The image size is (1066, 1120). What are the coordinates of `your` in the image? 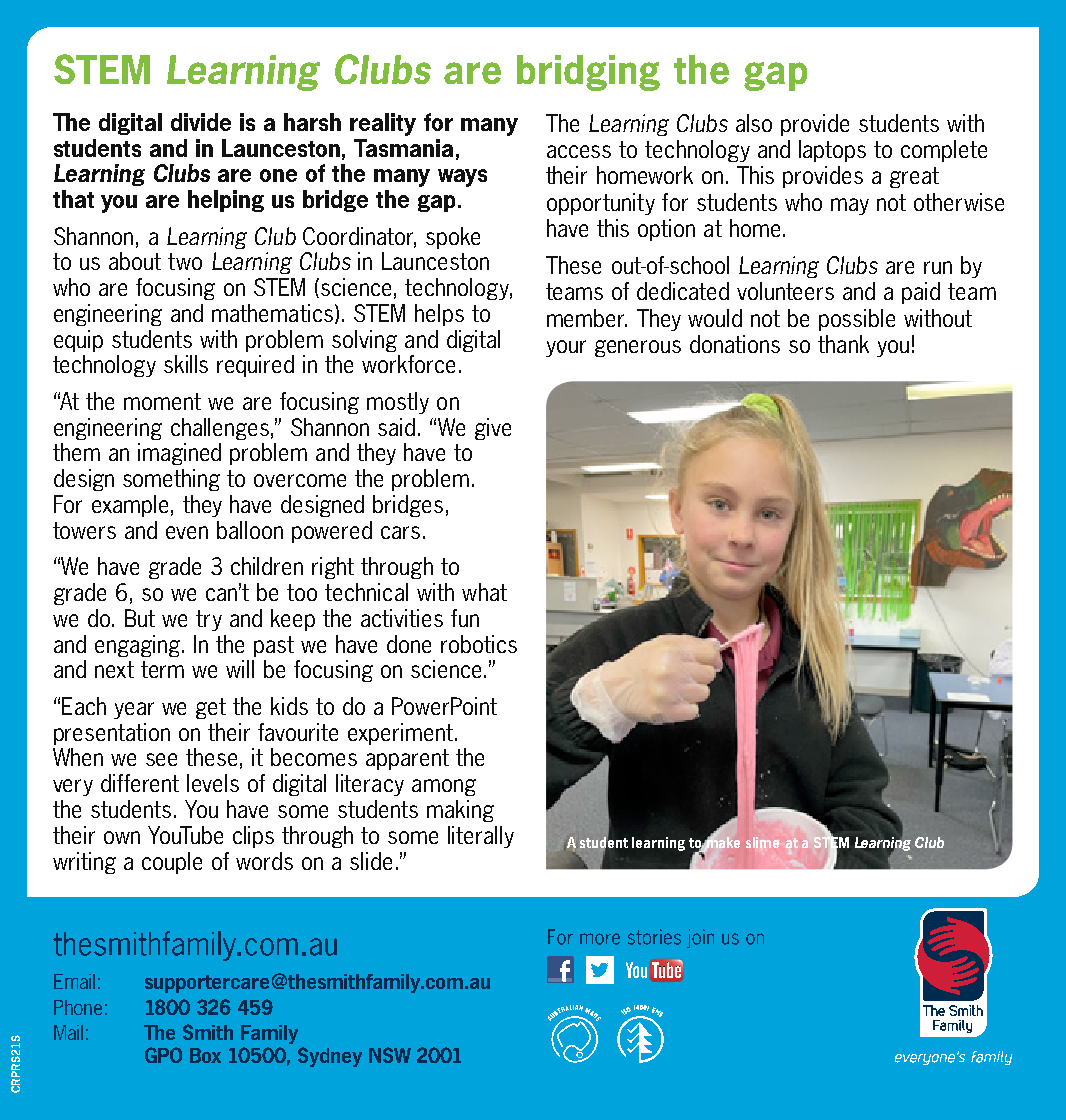 It's located at (566, 348).
